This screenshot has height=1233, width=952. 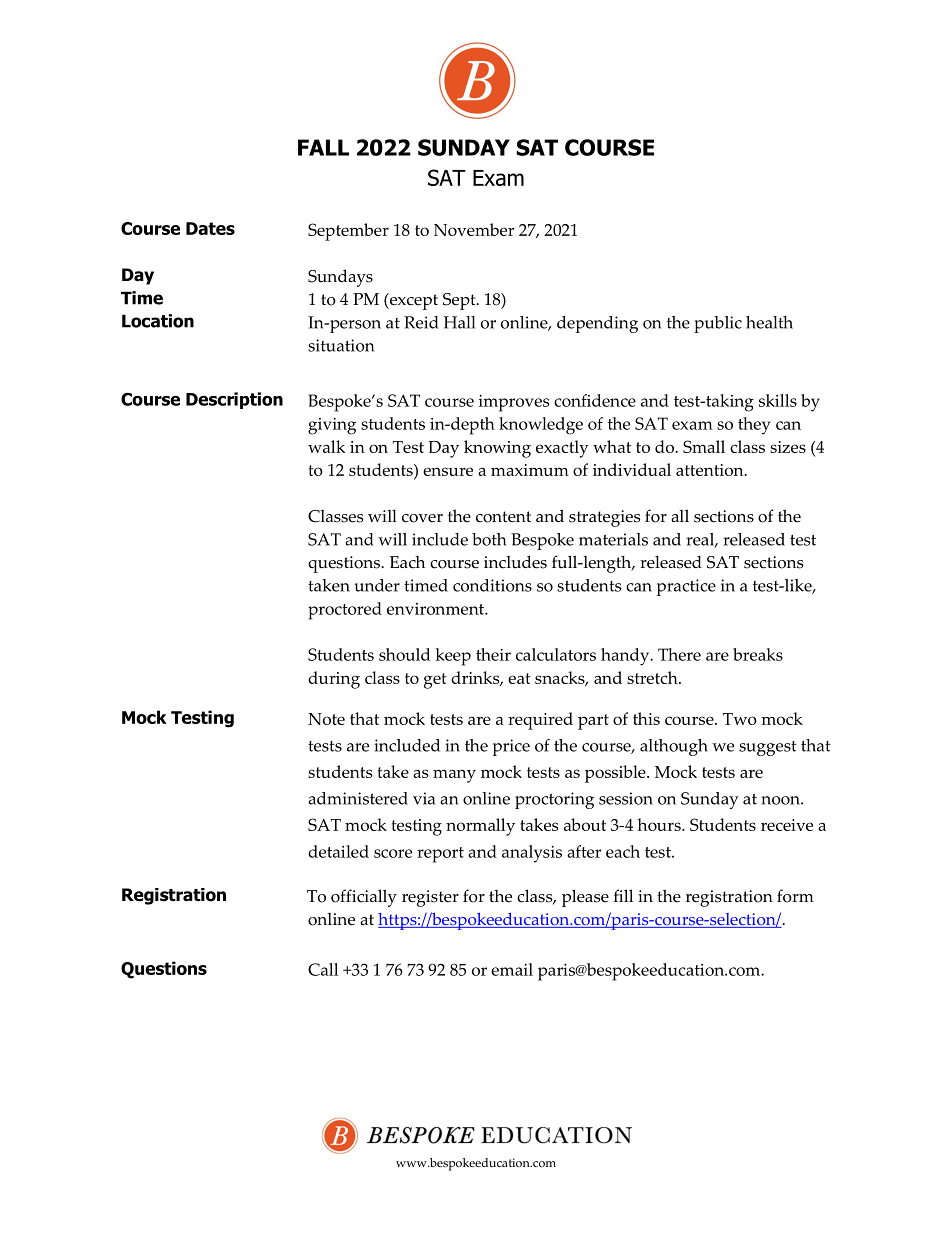 I want to click on Dates, so click(x=210, y=228).
